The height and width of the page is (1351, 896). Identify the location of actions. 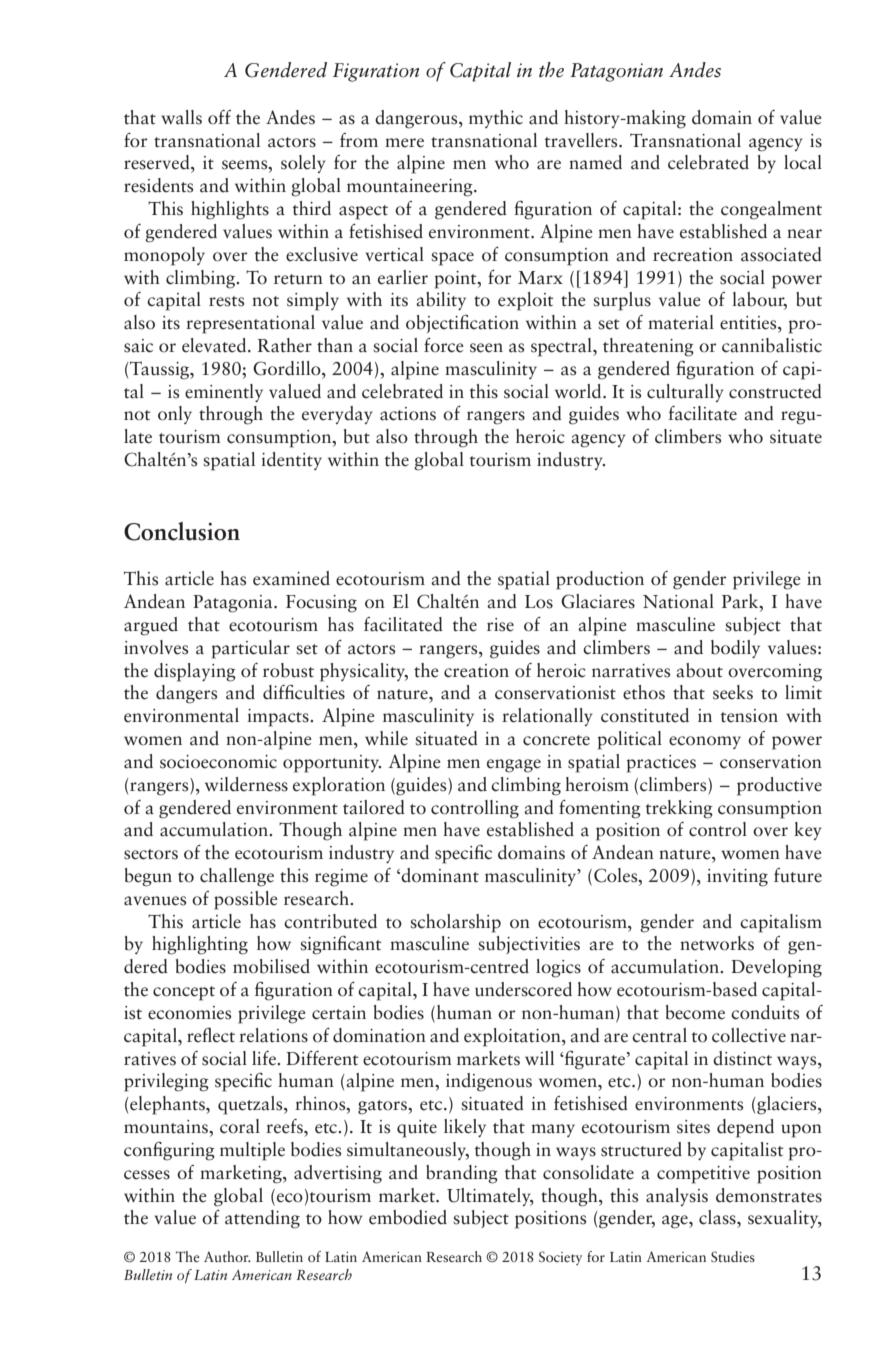
(408, 414).
